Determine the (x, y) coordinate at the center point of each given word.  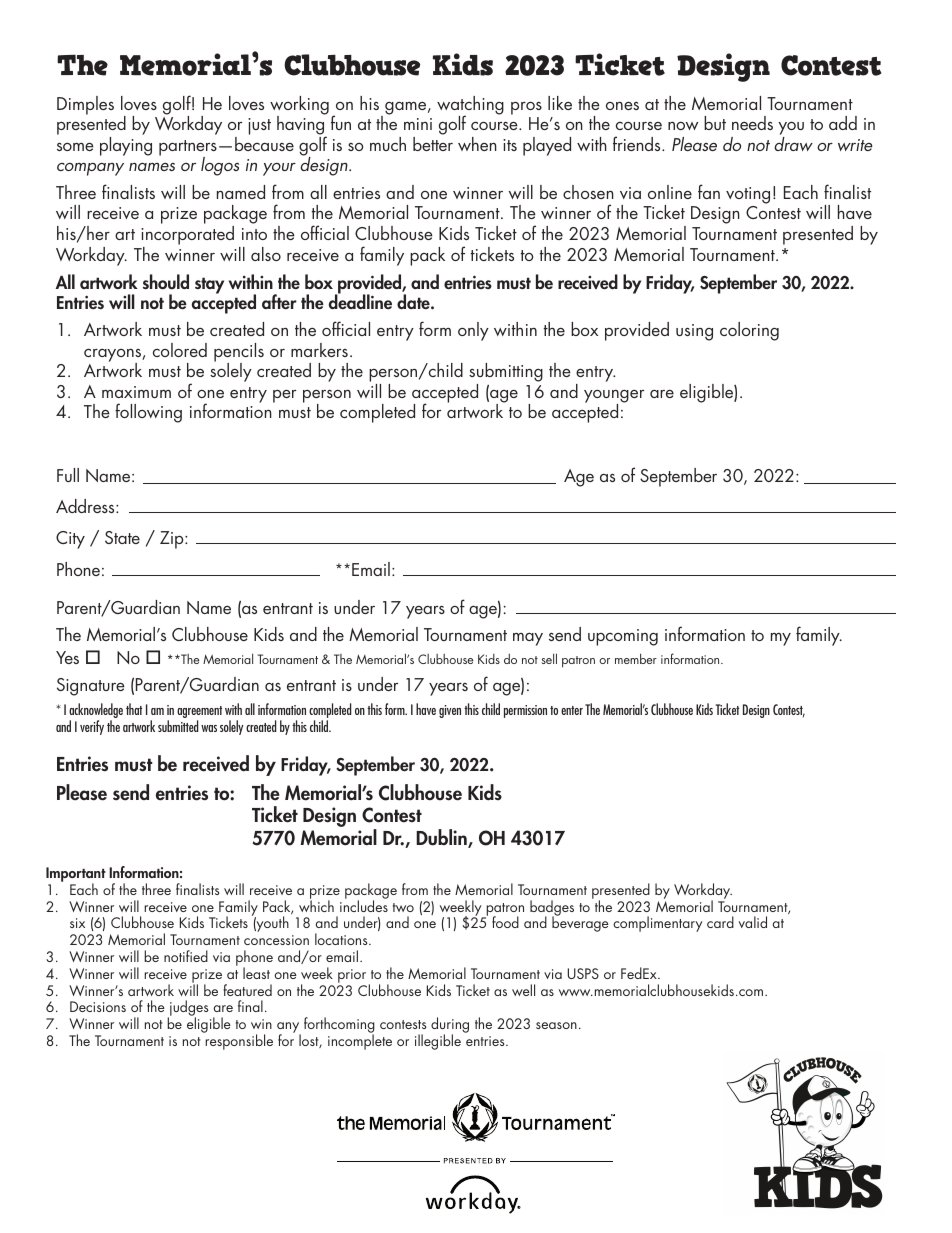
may (528, 639)
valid (753, 922)
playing (126, 146)
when (477, 144)
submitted (178, 726)
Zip (173, 540)
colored (180, 350)
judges (188, 1009)
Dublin (442, 838)
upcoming (623, 637)
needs (752, 123)
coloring (749, 331)
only (473, 331)
